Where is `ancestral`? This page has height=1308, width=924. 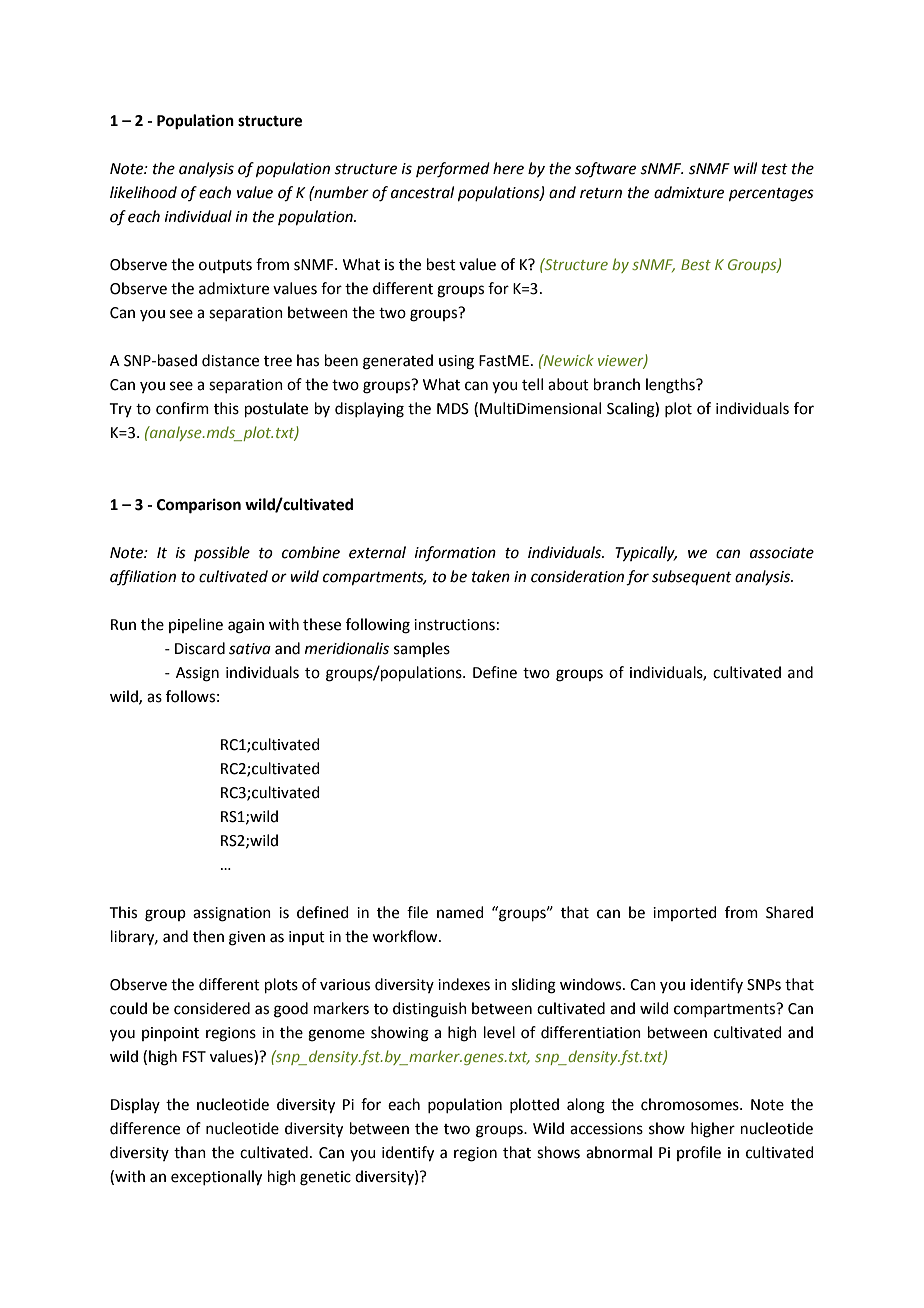 ancestral is located at coordinates (422, 192).
